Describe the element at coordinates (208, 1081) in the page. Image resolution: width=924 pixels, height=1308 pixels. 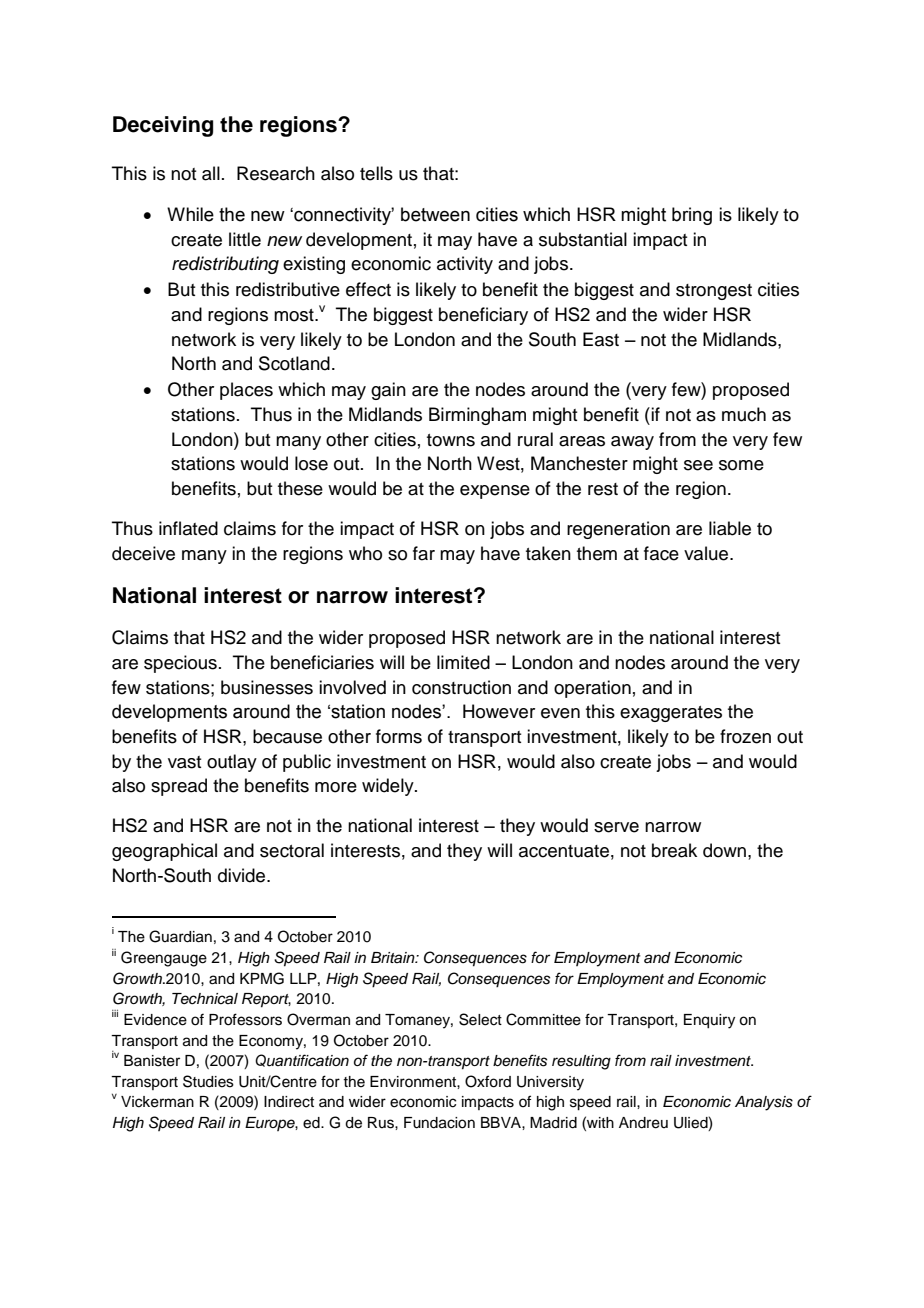
I see `Studies` at that location.
